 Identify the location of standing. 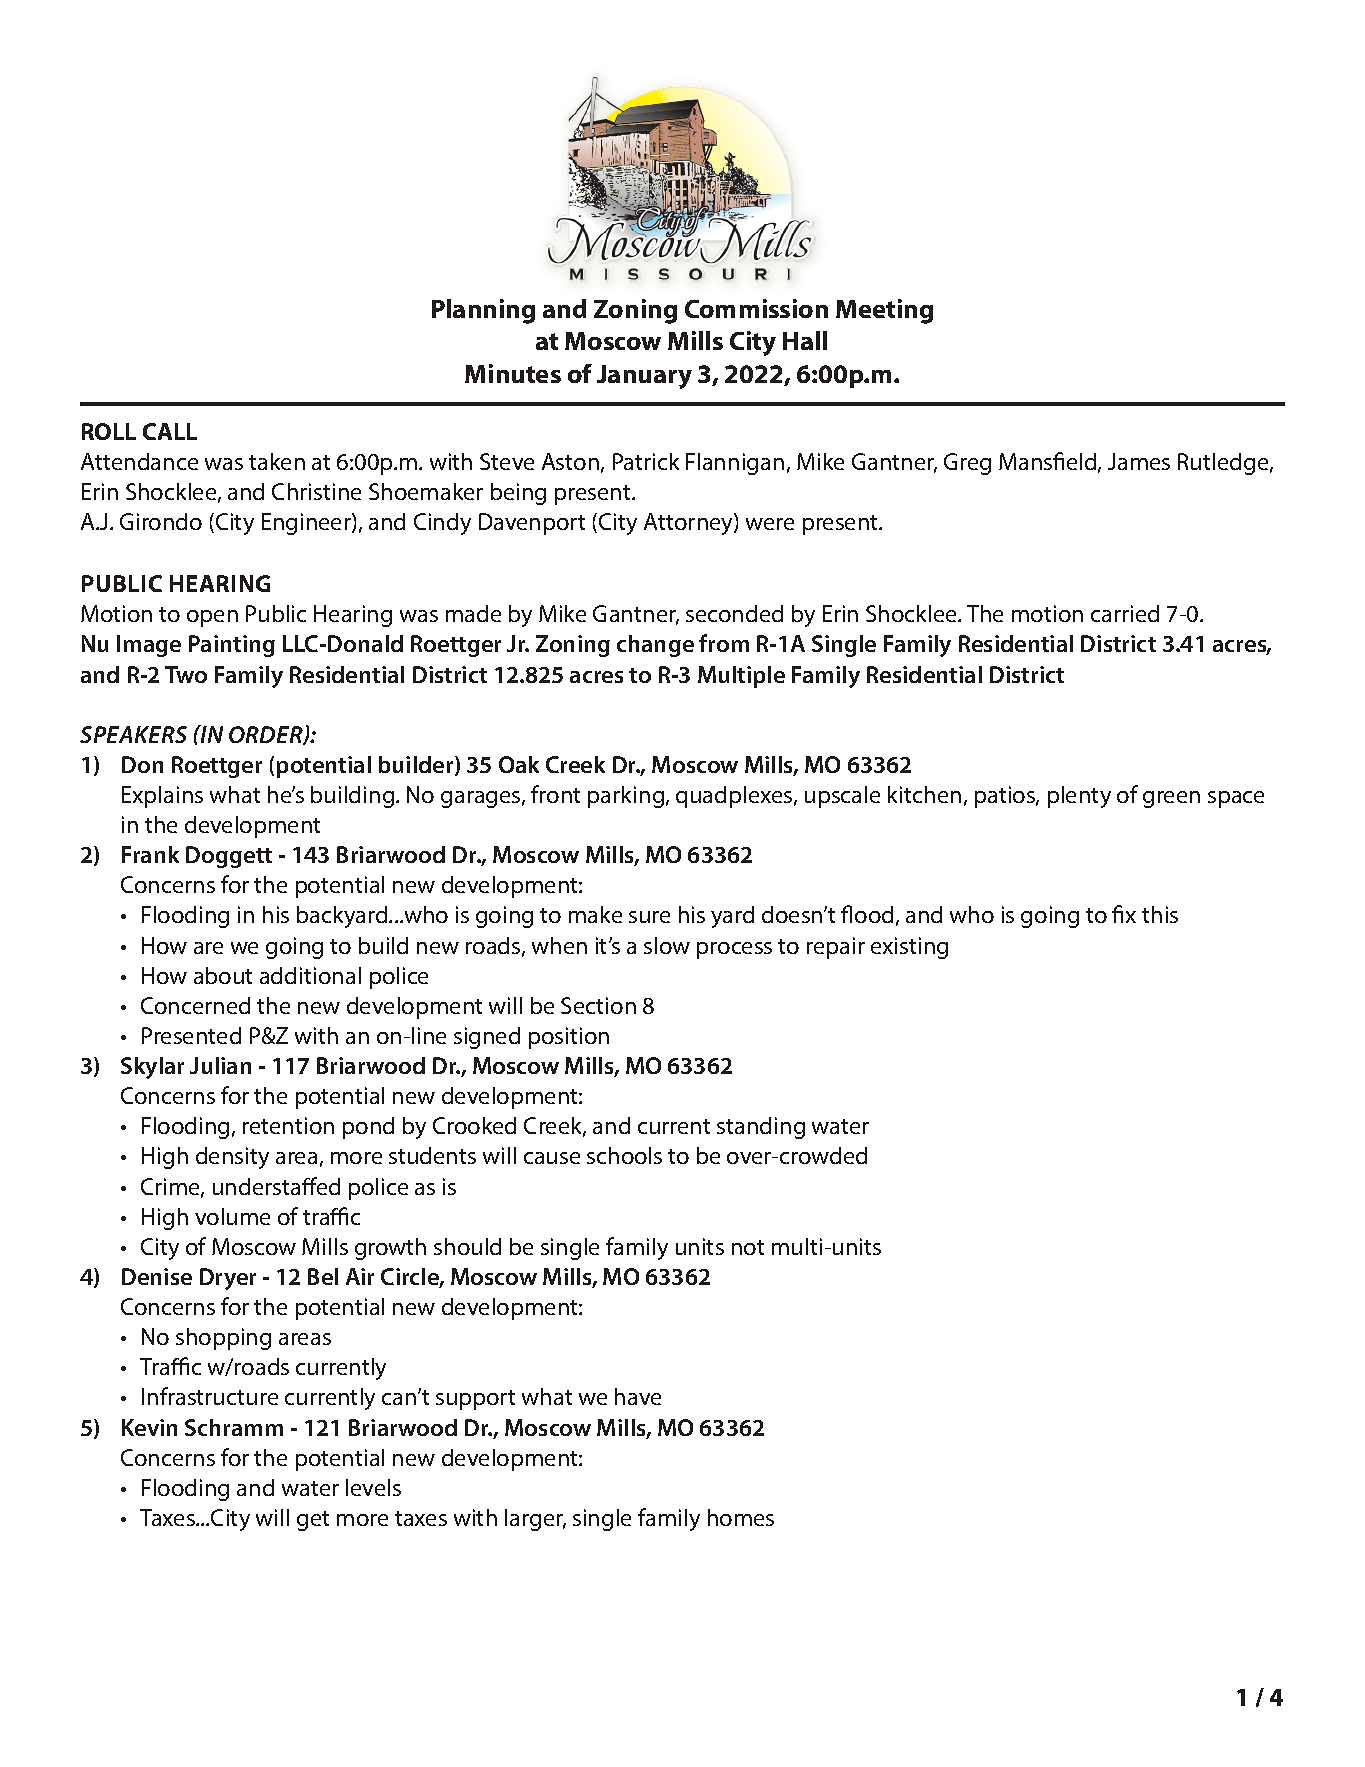
(761, 1128).
